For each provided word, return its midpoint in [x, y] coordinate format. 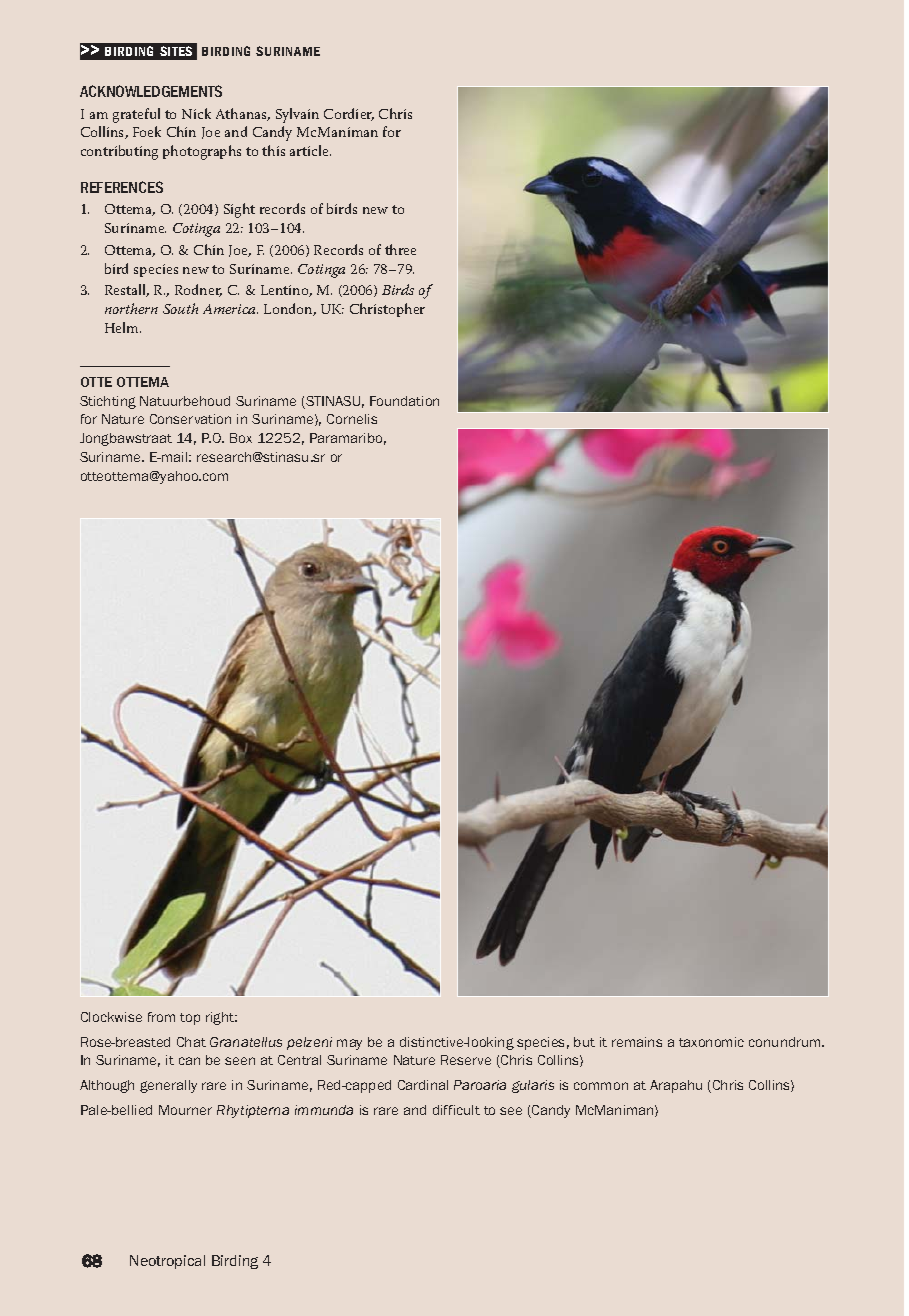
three [400, 249]
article [310, 150]
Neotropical [167, 1262]
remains [637, 1042]
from [161, 1017]
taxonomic [711, 1042]
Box [241, 438]
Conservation [190, 419]
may [349, 1044]
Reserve [466, 1060]
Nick [196, 113]
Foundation [404, 401]
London [290, 309]
